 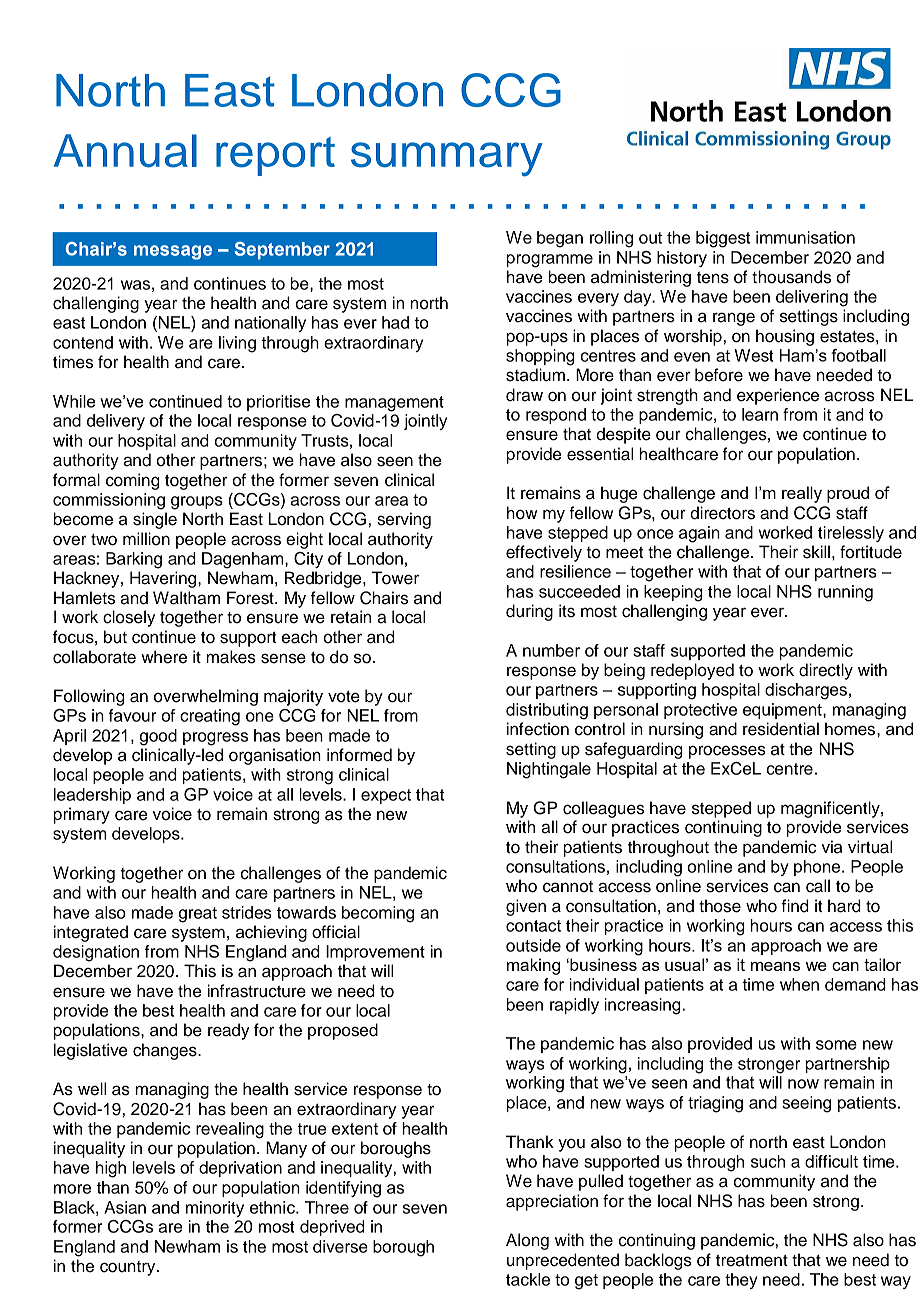 What do you see at coordinates (158, 737) in the screenshot?
I see `good` at bounding box center [158, 737].
